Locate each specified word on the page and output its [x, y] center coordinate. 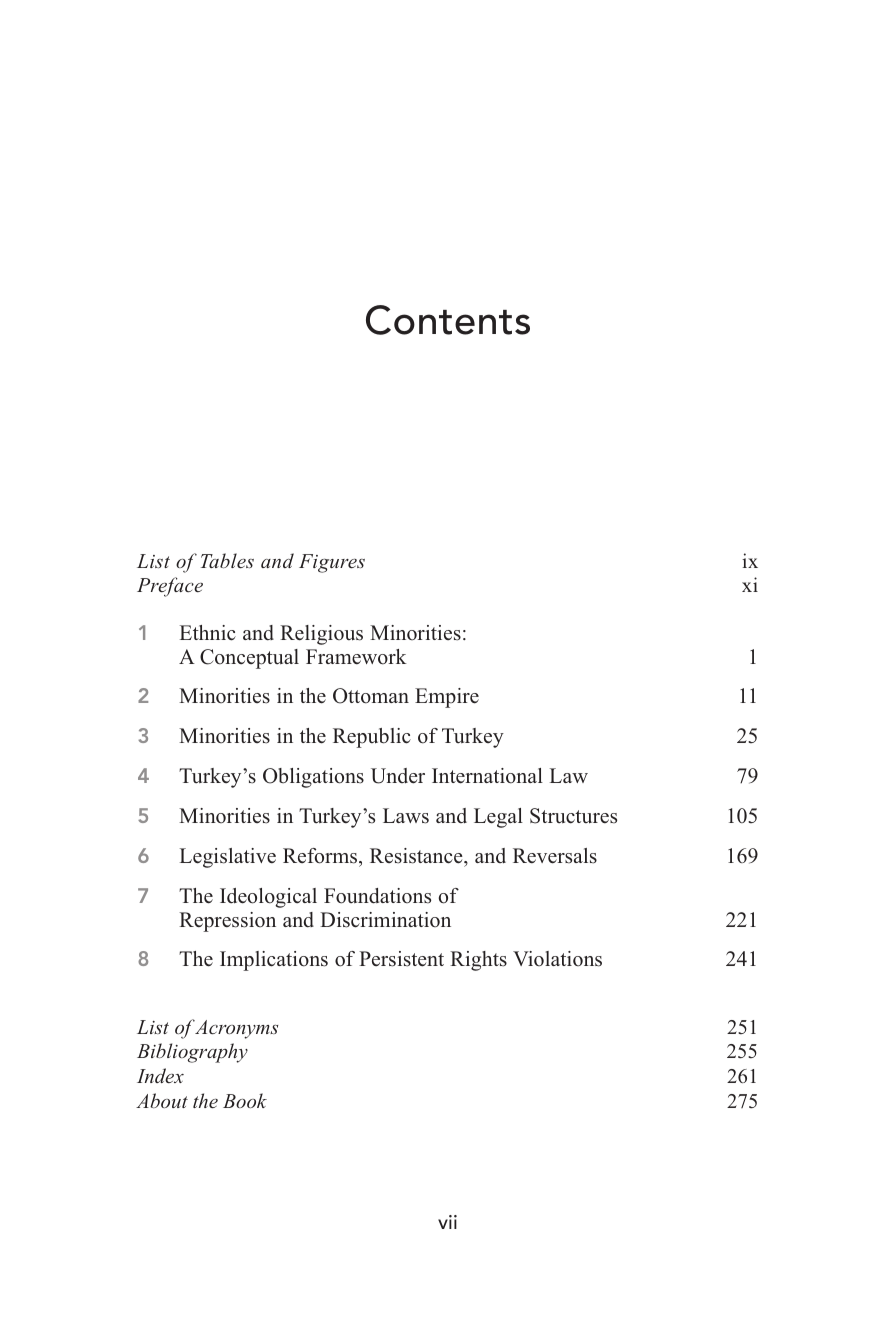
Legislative [227, 858]
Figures [332, 563]
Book [245, 1100]
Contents [448, 320]
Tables [227, 560]
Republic [372, 738]
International [487, 776]
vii [447, 1222]
